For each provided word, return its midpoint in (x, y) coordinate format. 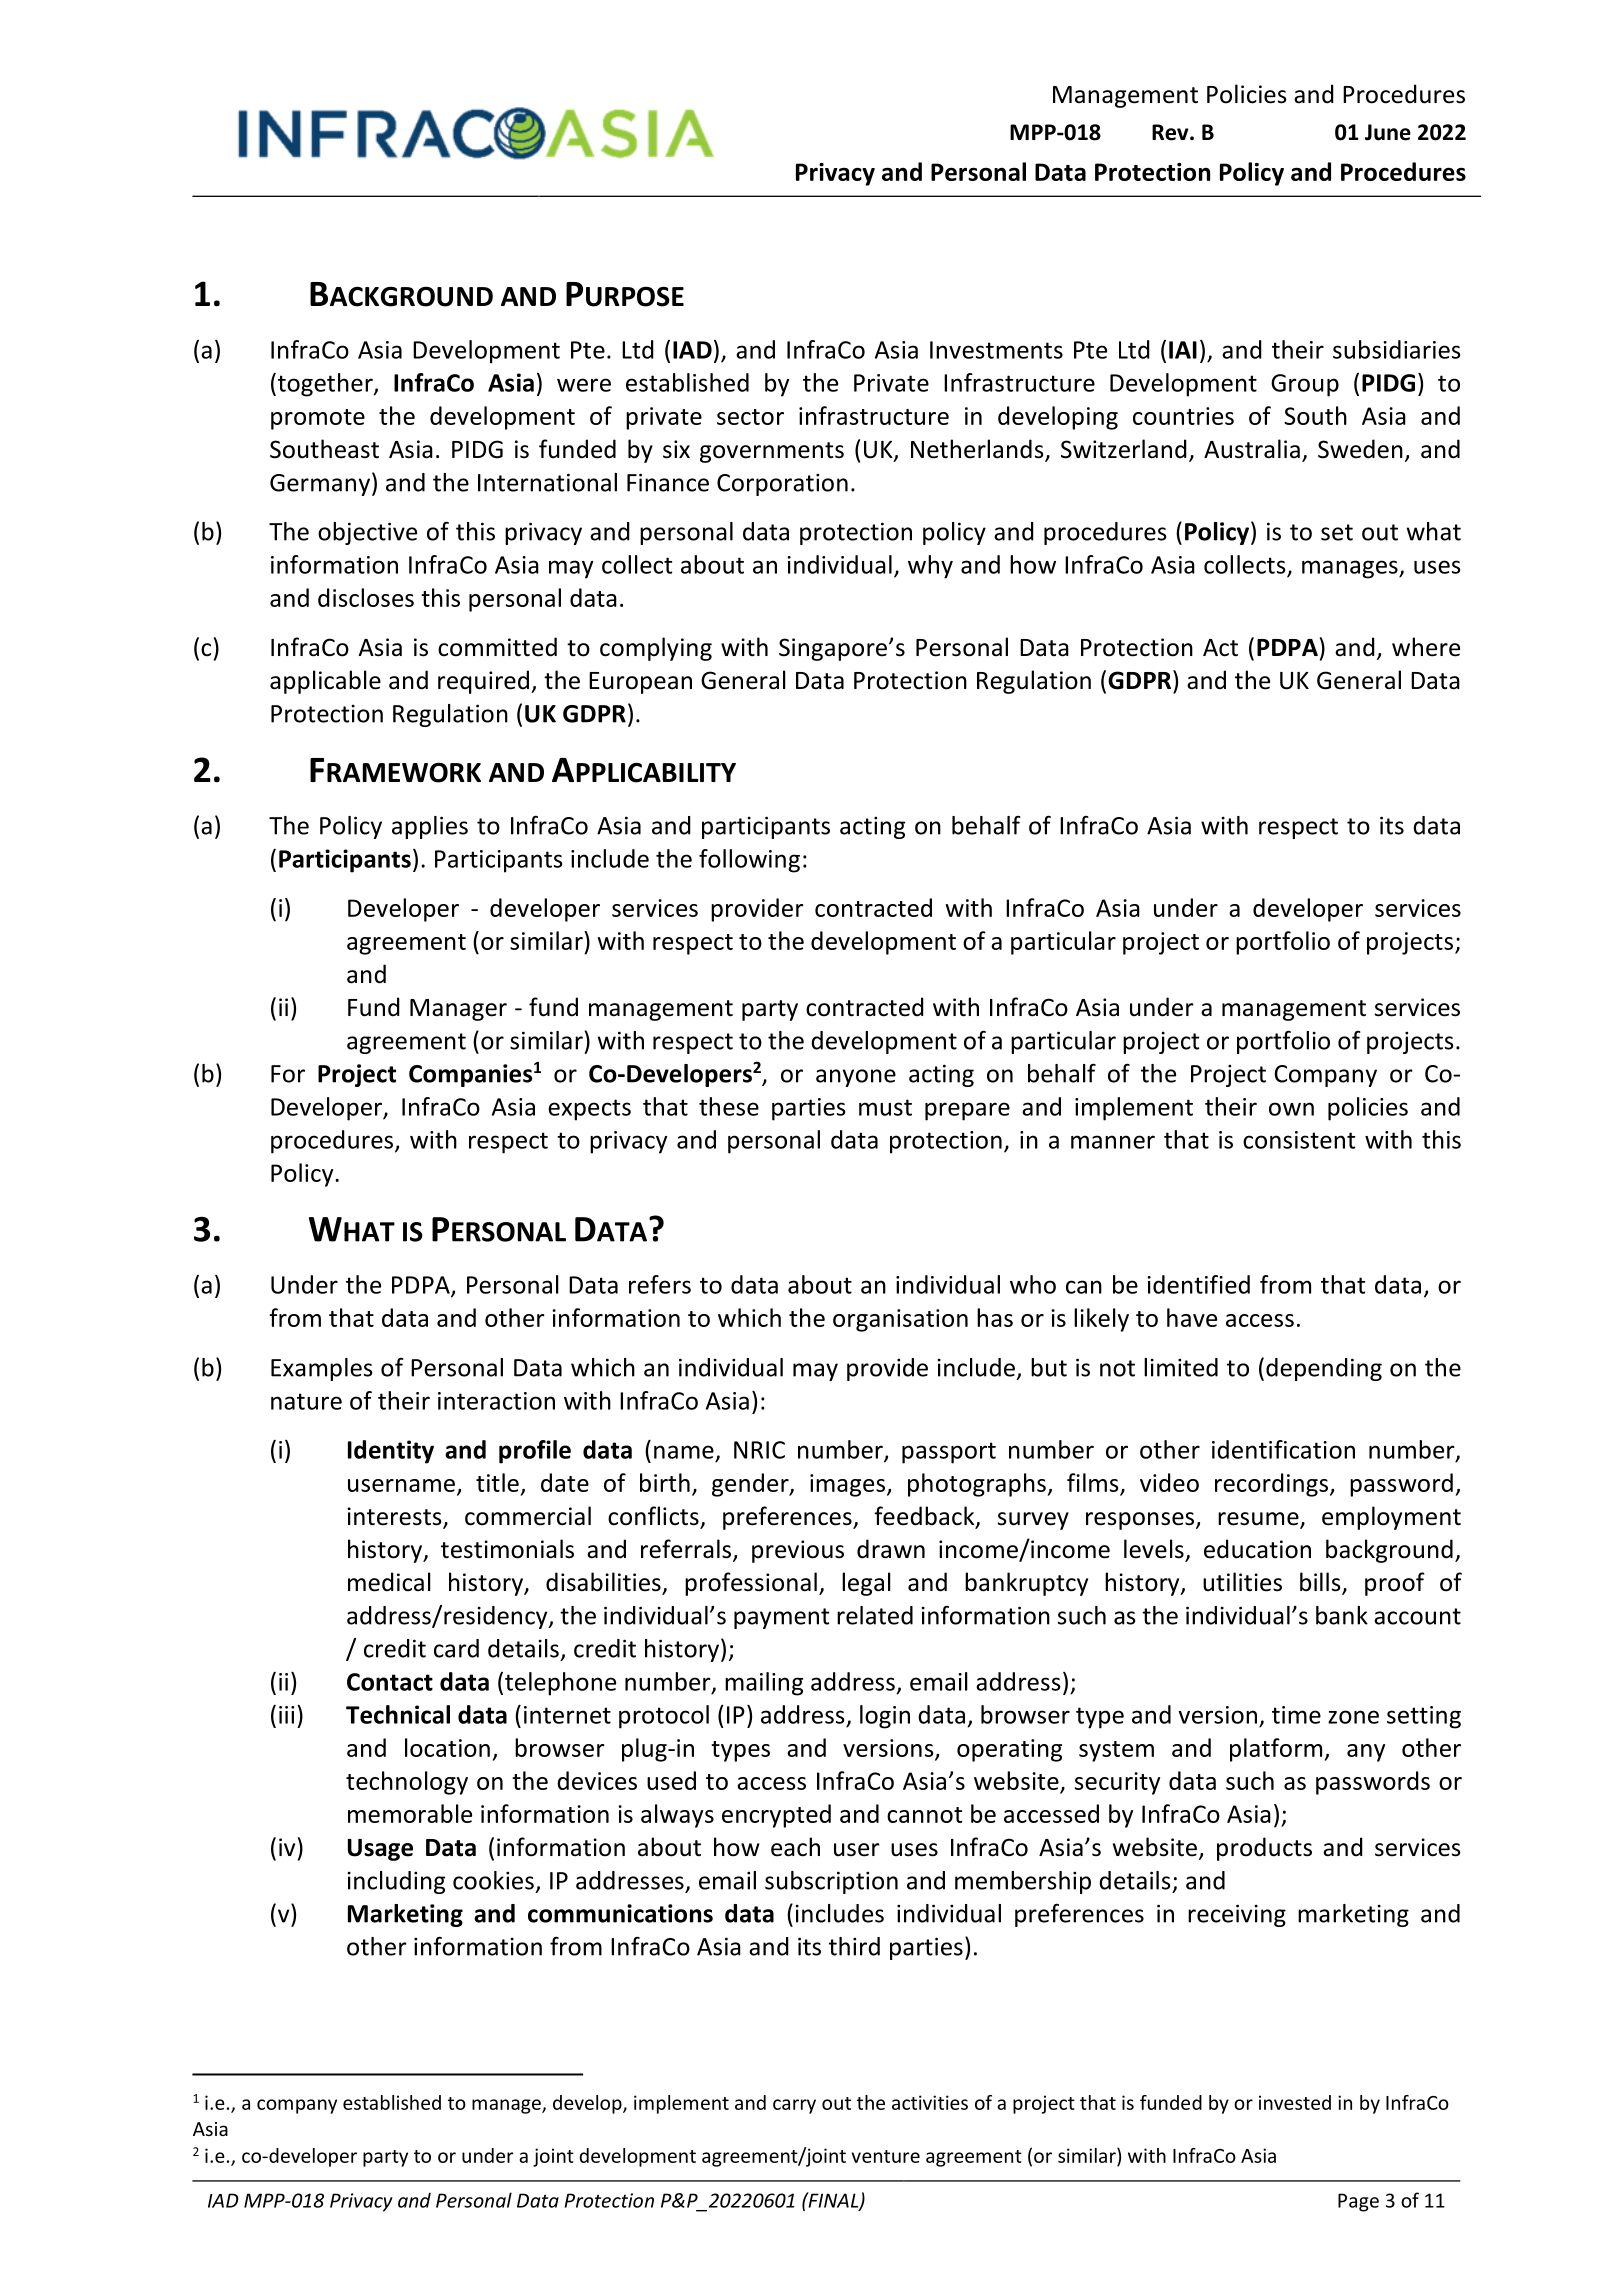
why (930, 567)
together (325, 385)
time (1296, 1715)
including (396, 1882)
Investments (996, 350)
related (875, 1615)
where (1426, 647)
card (456, 1648)
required (483, 682)
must (885, 1107)
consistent (1299, 1140)
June (1388, 132)
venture (885, 2156)
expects (589, 1110)
